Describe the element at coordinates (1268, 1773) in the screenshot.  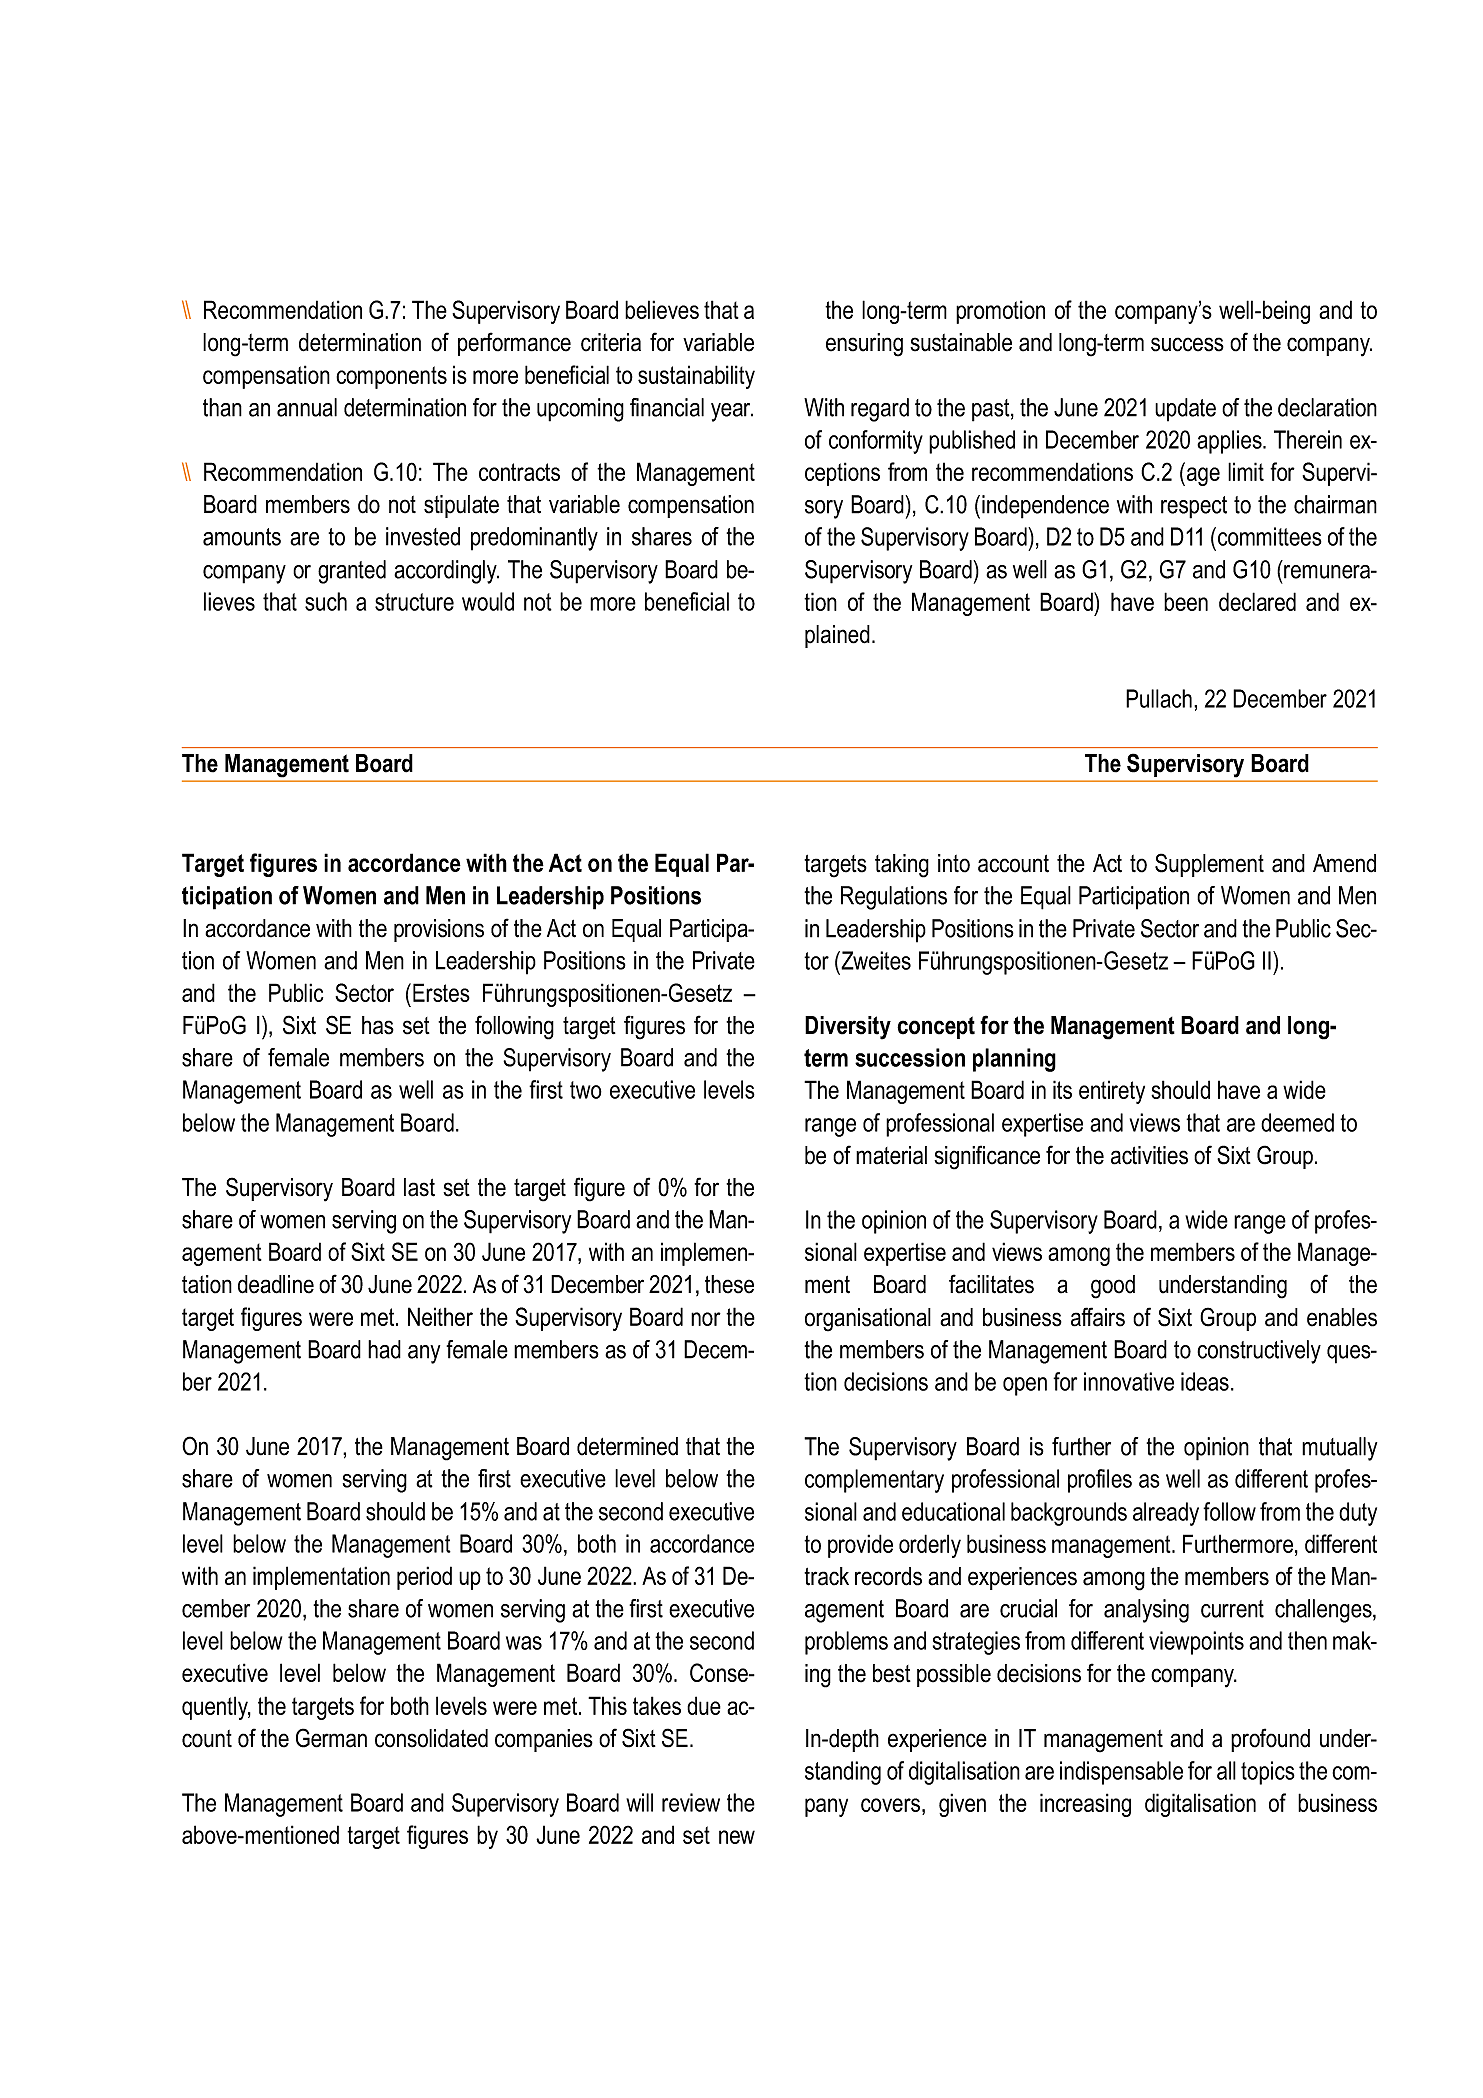
I see `topics` at that location.
